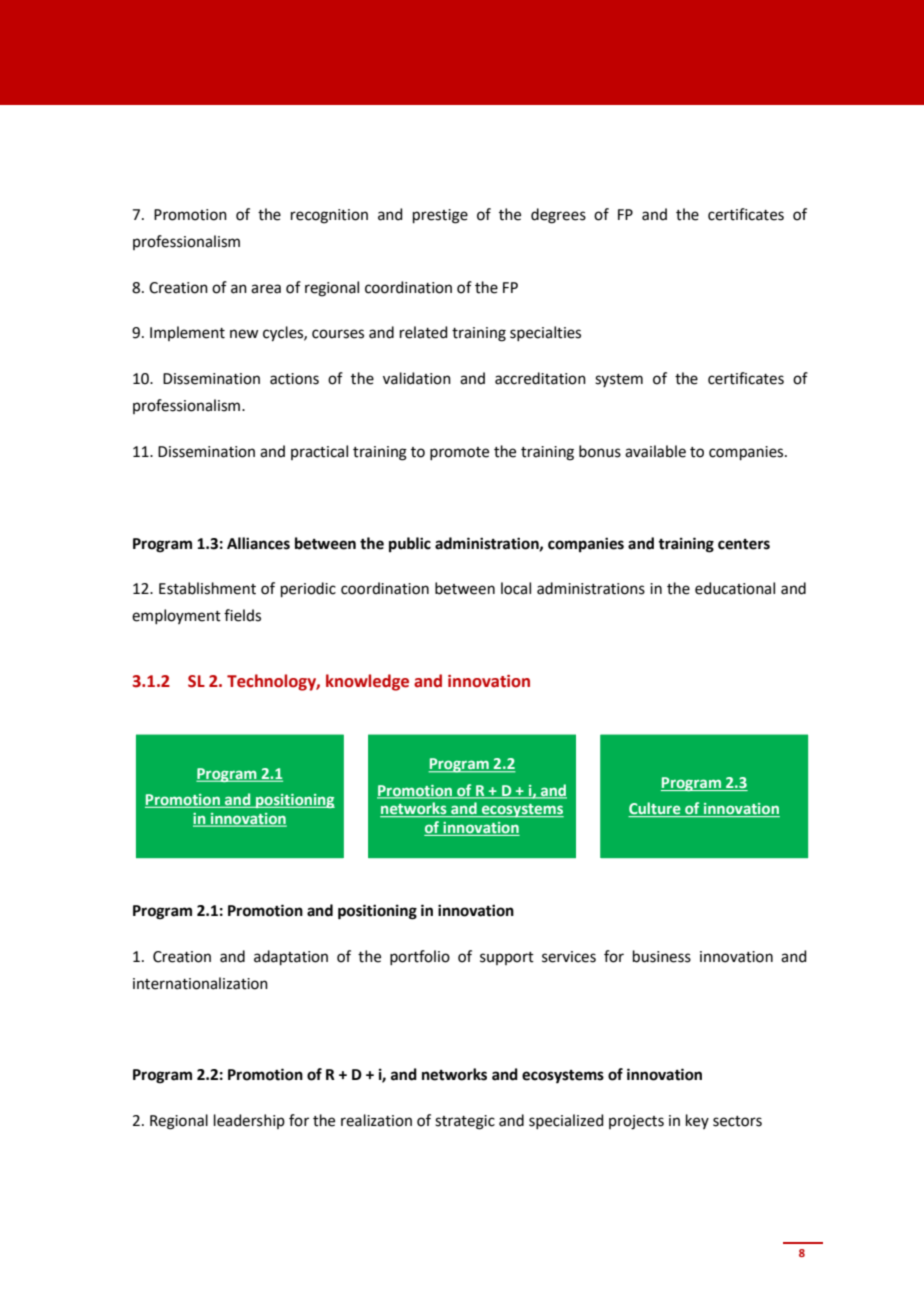 This image has width=924, height=1308. Describe the element at coordinates (558, 216) in the image. I see `degrees` at that location.
